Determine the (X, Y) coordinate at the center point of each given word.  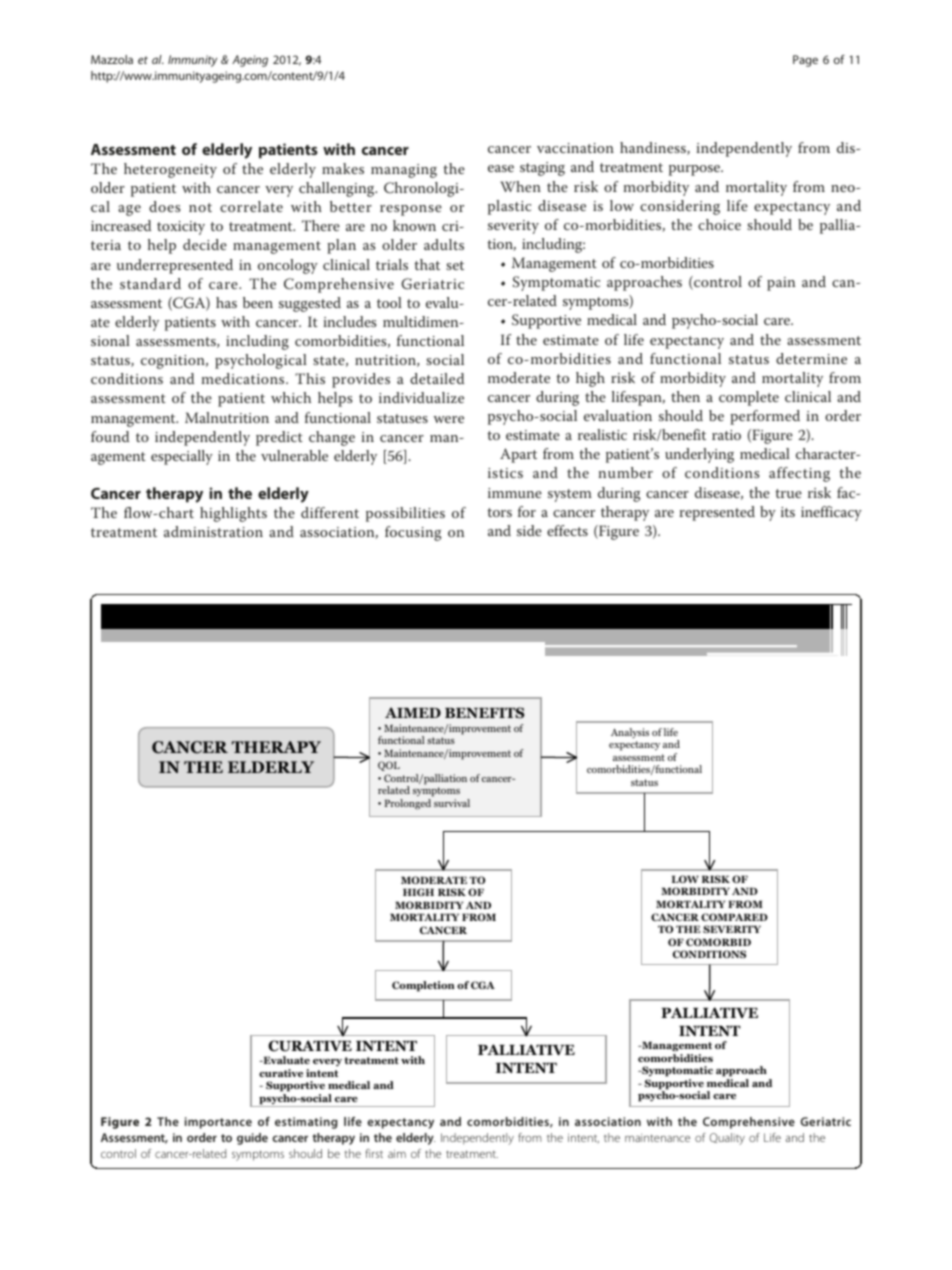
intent (583, 1138)
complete (749, 398)
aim (397, 1153)
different (330, 512)
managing (404, 171)
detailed (437, 378)
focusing (413, 533)
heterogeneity (170, 170)
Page (805, 61)
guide (252, 1139)
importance (218, 1123)
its (788, 512)
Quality (727, 1139)
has (226, 302)
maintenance (657, 1138)
